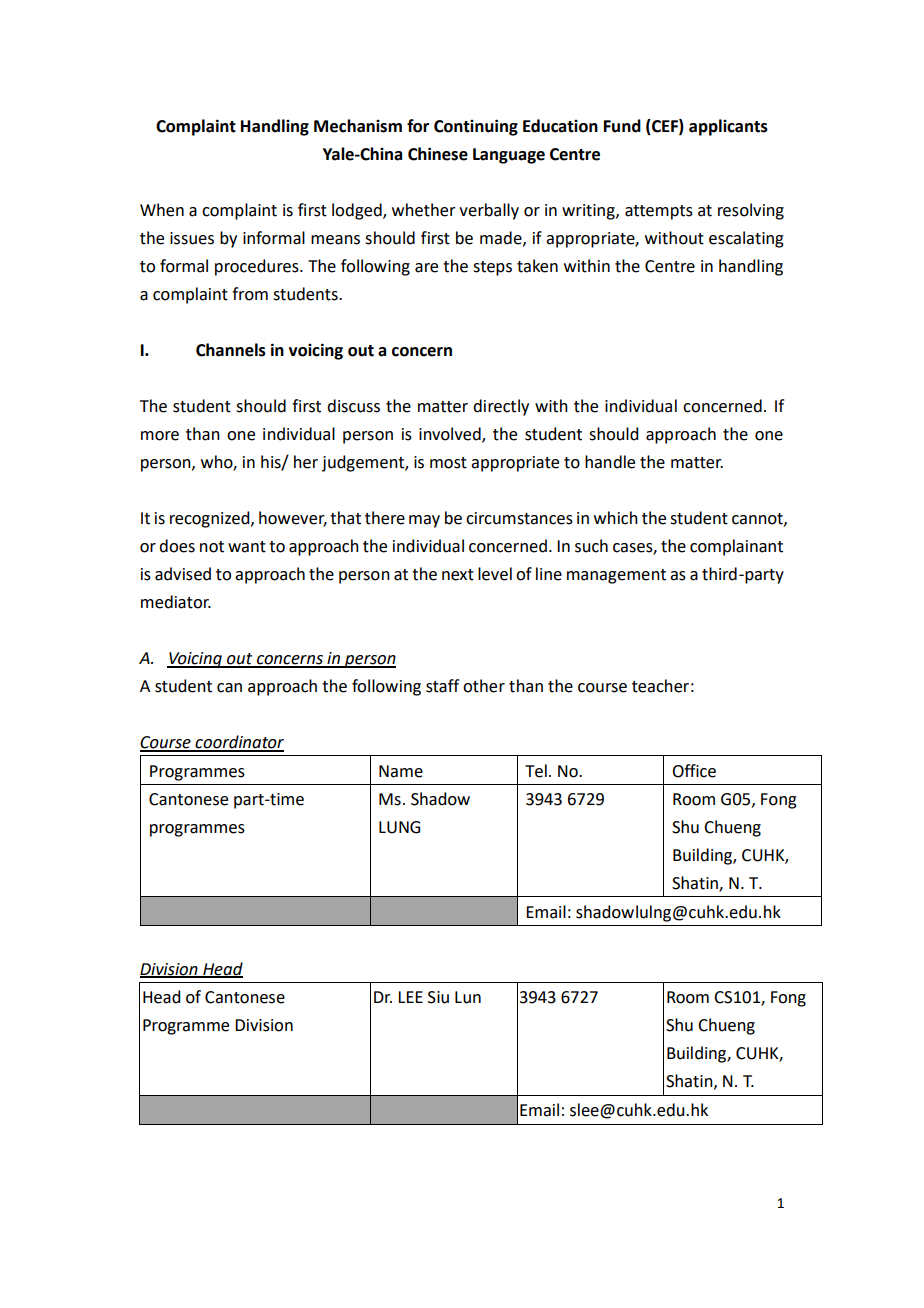 This screenshot has height=1308, width=924. Describe the element at coordinates (160, 436) in the screenshot. I see `more` at that location.
